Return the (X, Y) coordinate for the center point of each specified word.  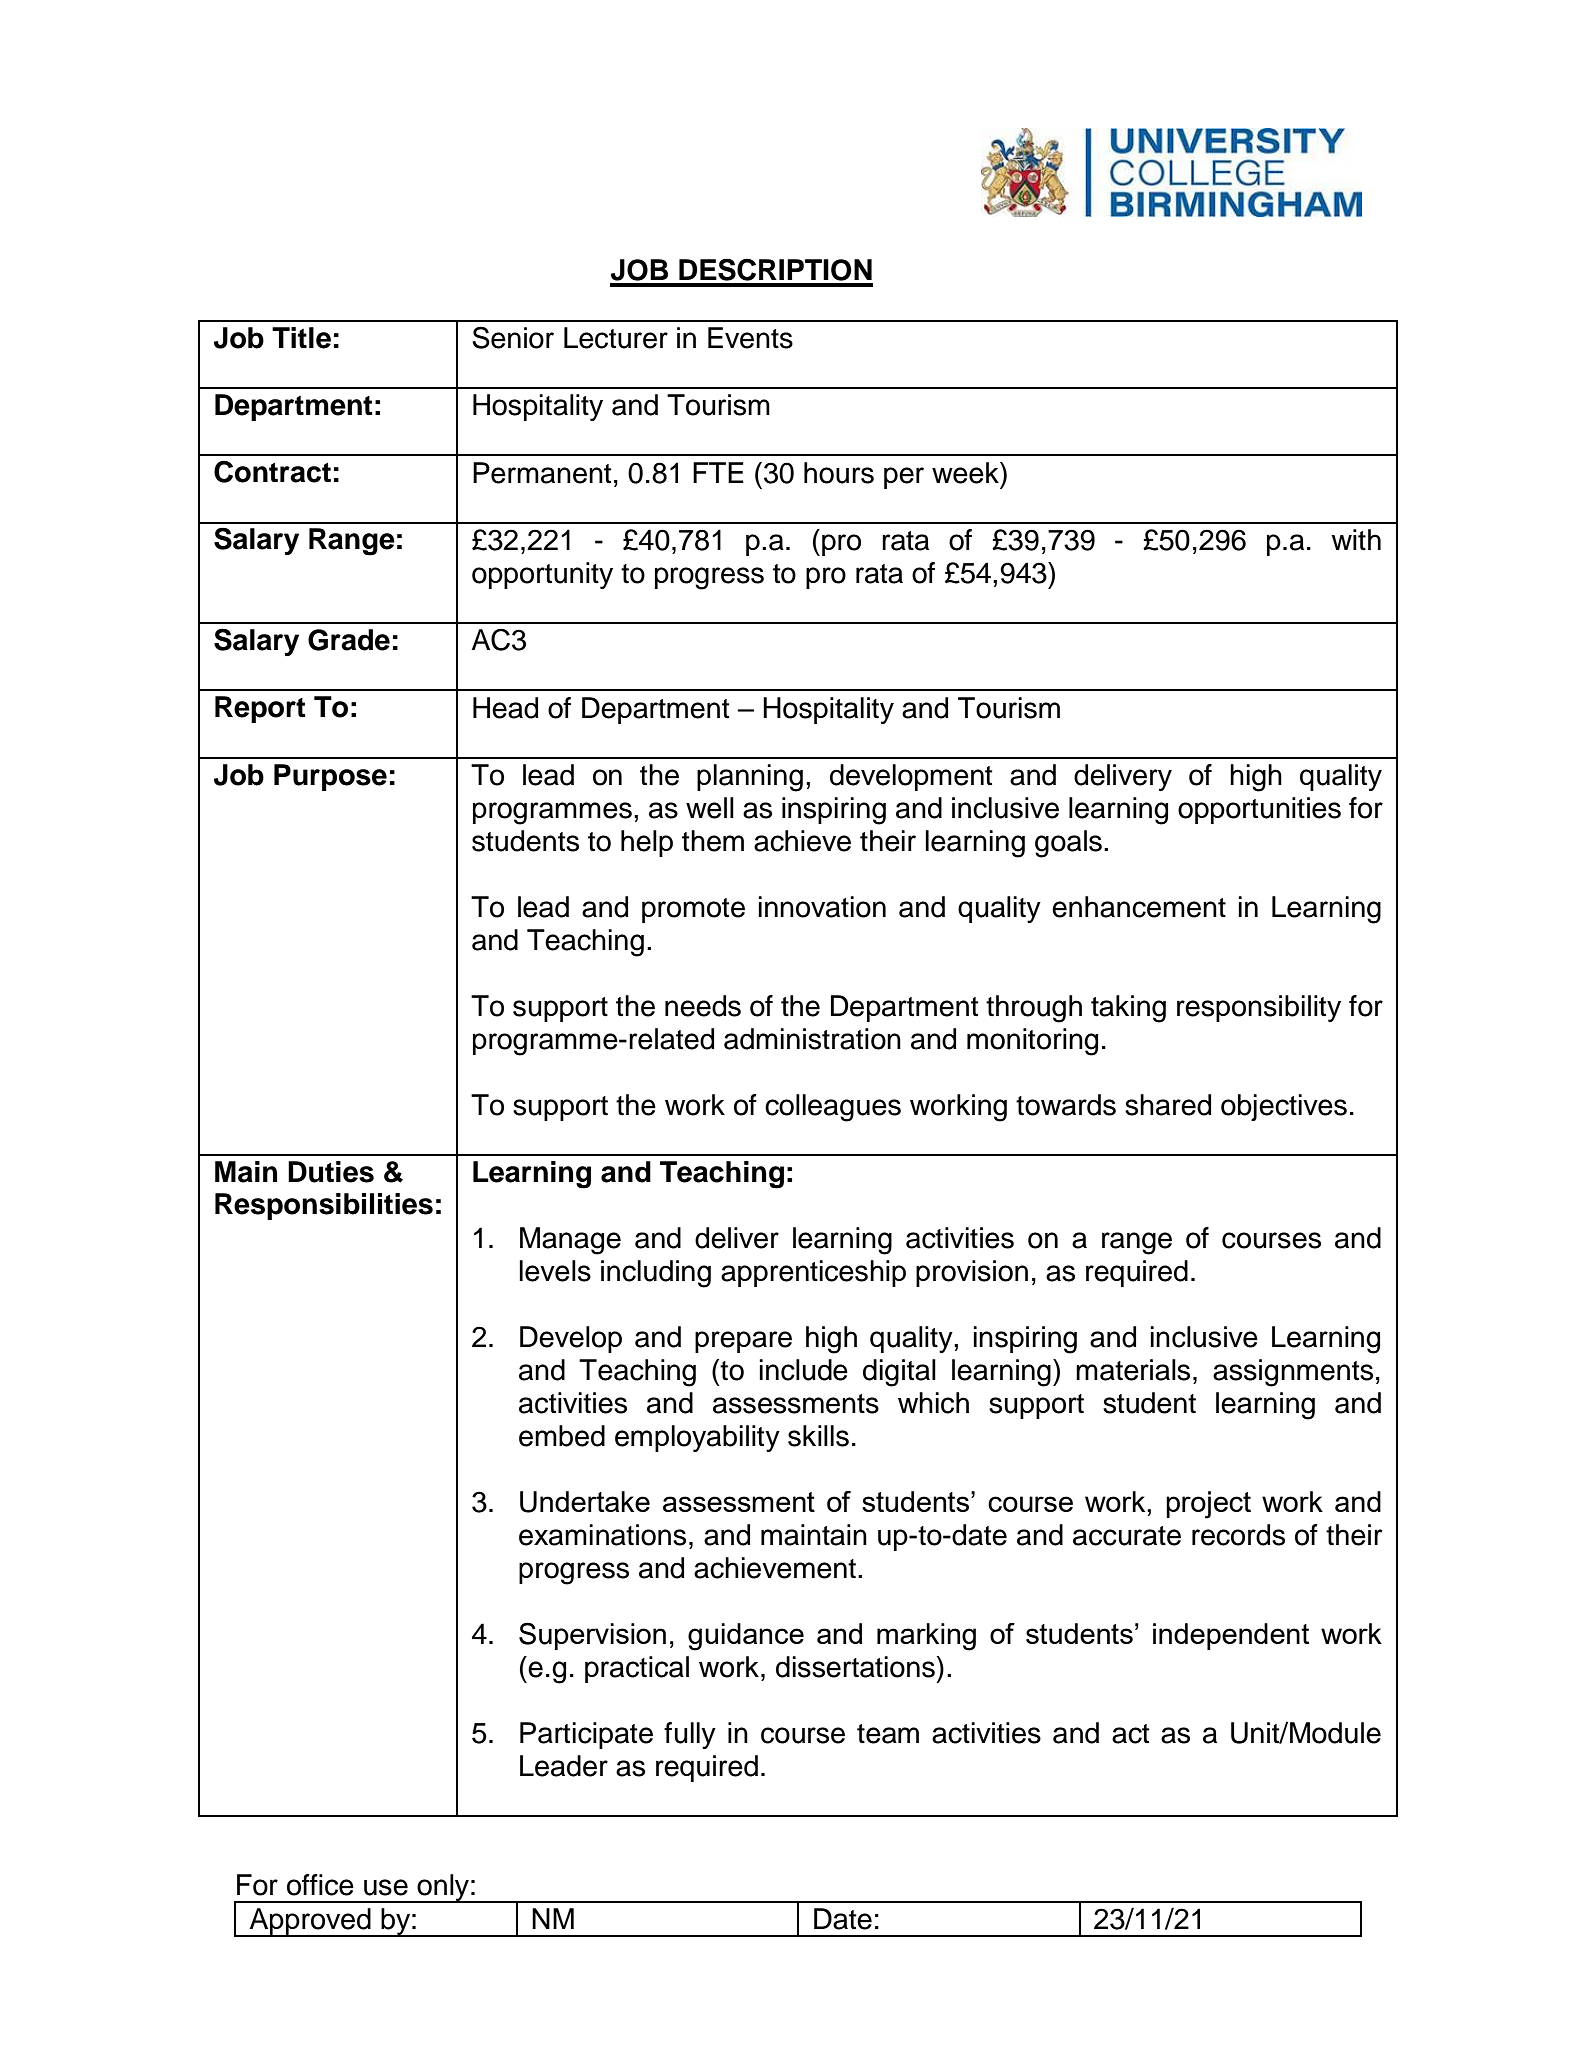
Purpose (330, 777)
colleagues (833, 1108)
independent (1231, 1636)
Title (301, 338)
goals (1068, 844)
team (888, 1734)
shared (1168, 1105)
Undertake (585, 1502)
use (386, 1887)
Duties (331, 1172)
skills (818, 1436)
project (1208, 1505)
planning (750, 778)
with (1356, 540)
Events (750, 338)
